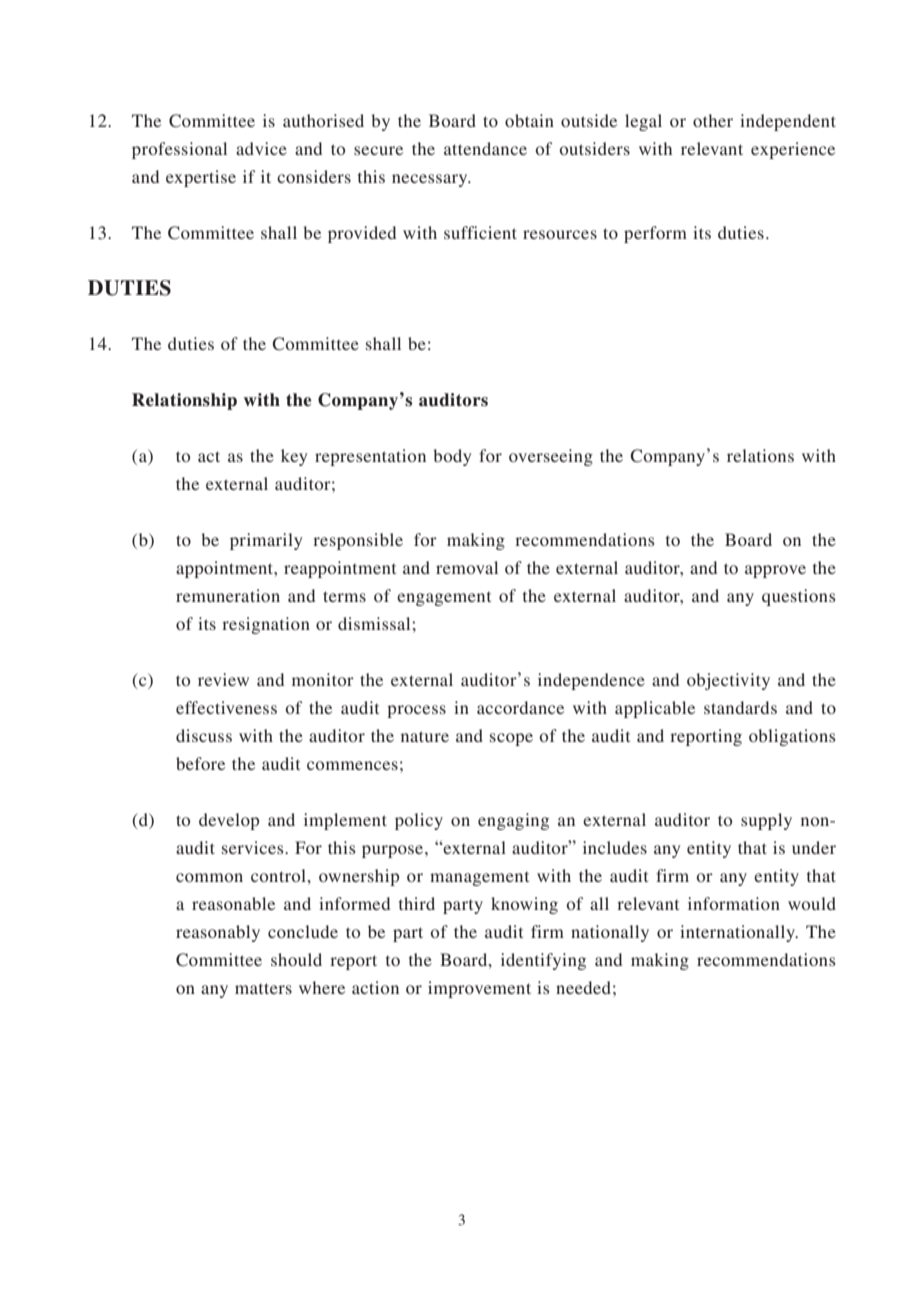  Describe the element at coordinates (734, 903) in the screenshot. I see `information` at that location.
